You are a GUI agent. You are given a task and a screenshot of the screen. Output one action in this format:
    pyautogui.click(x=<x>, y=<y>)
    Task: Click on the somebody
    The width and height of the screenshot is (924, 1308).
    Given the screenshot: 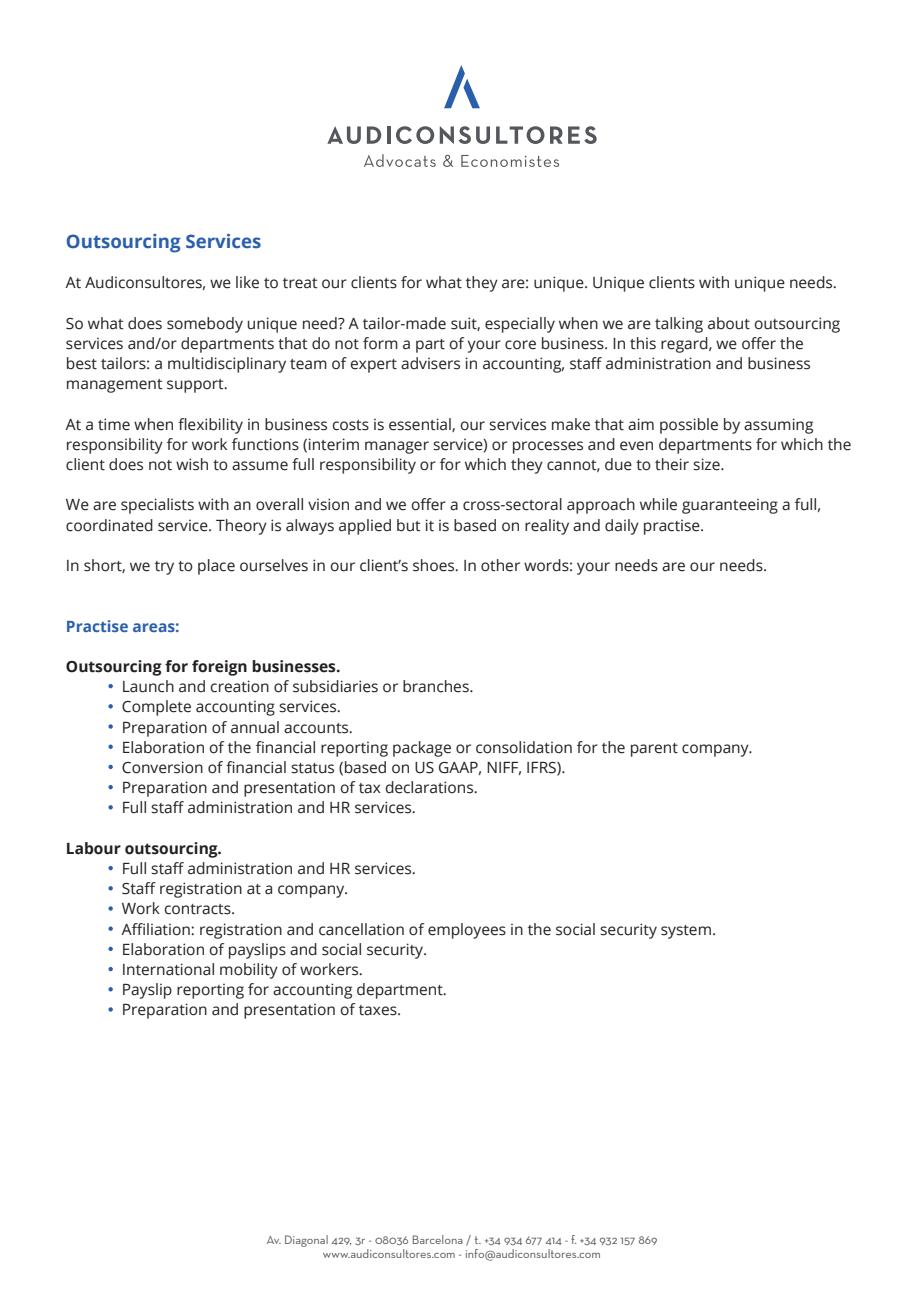 What is the action you would take?
    pyautogui.click(x=205, y=325)
